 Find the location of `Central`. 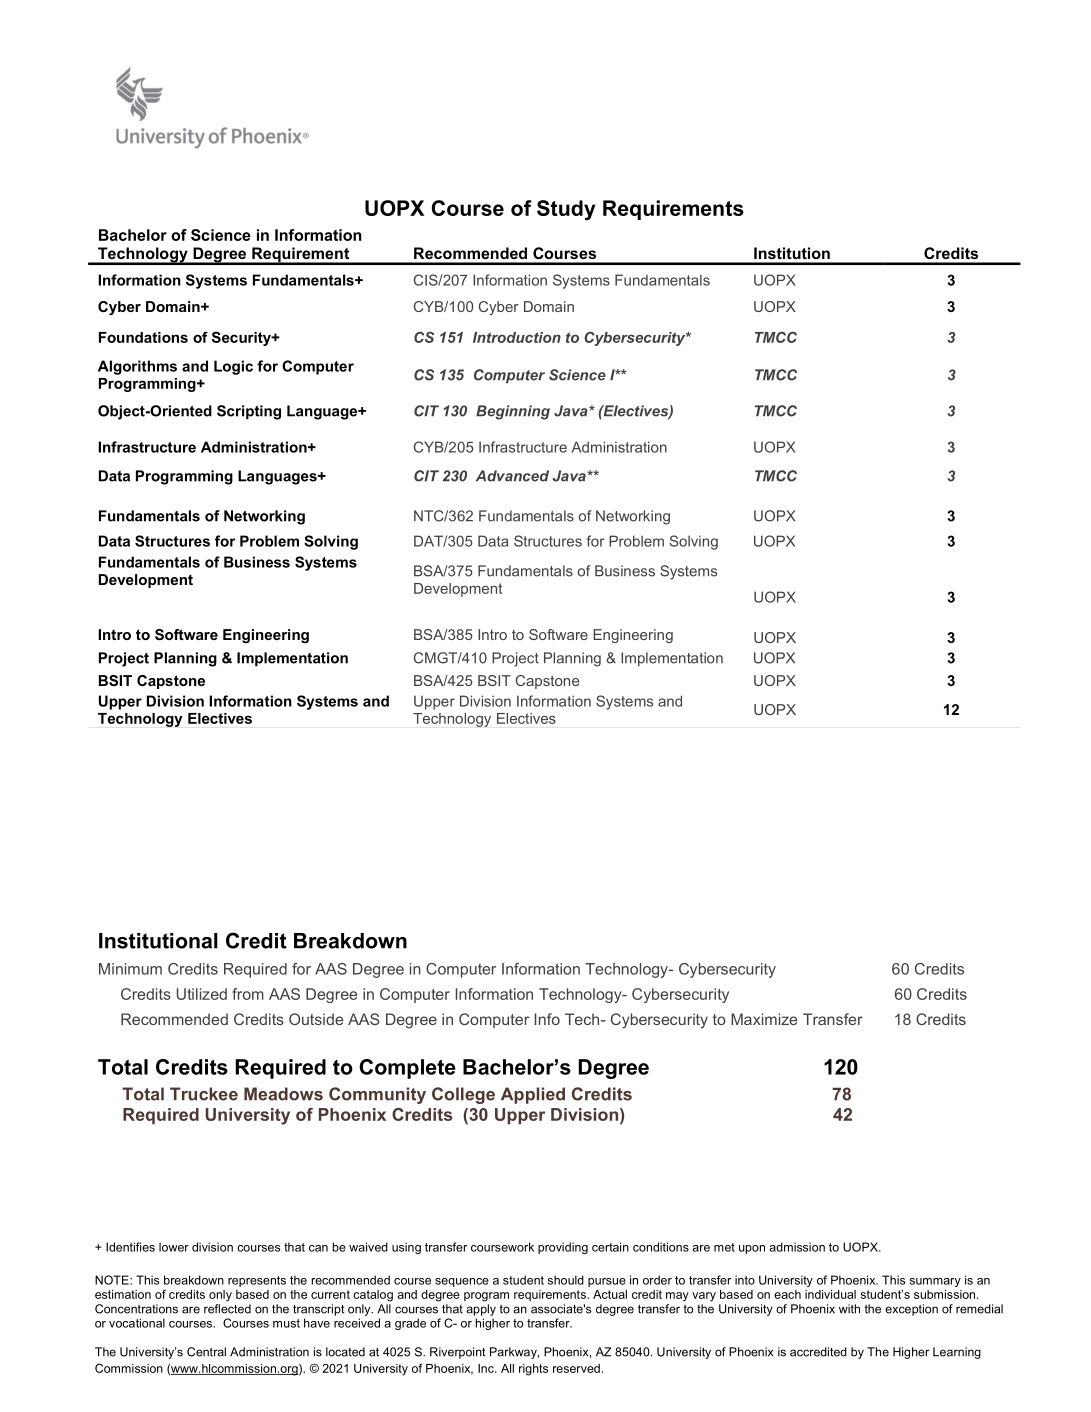

Central is located at coordinates (206, 1352).
